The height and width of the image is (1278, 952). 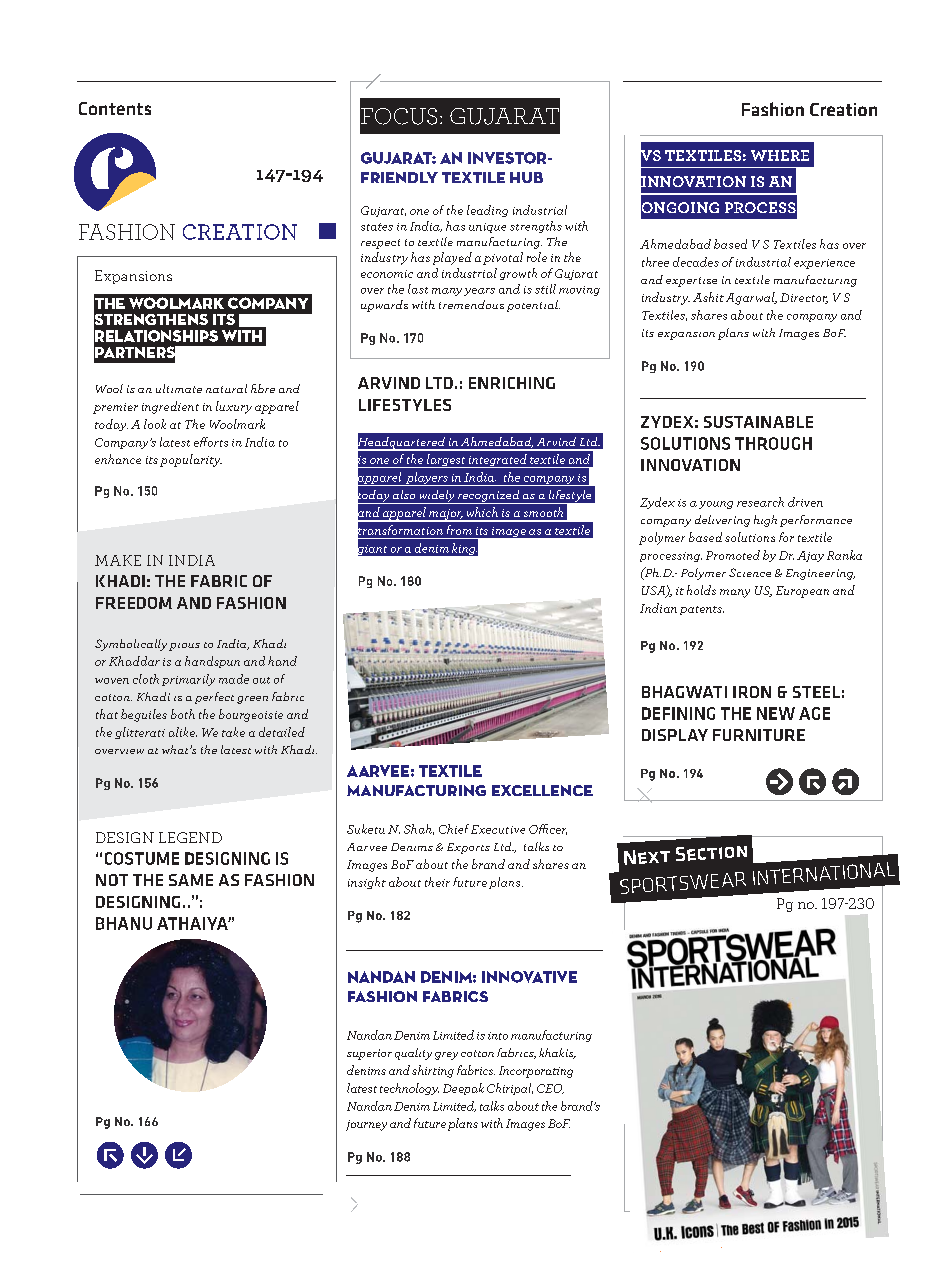 What do you see at coordinates (454, 829) in the image?
I see `Chief` at bounding box center [454, 829].
